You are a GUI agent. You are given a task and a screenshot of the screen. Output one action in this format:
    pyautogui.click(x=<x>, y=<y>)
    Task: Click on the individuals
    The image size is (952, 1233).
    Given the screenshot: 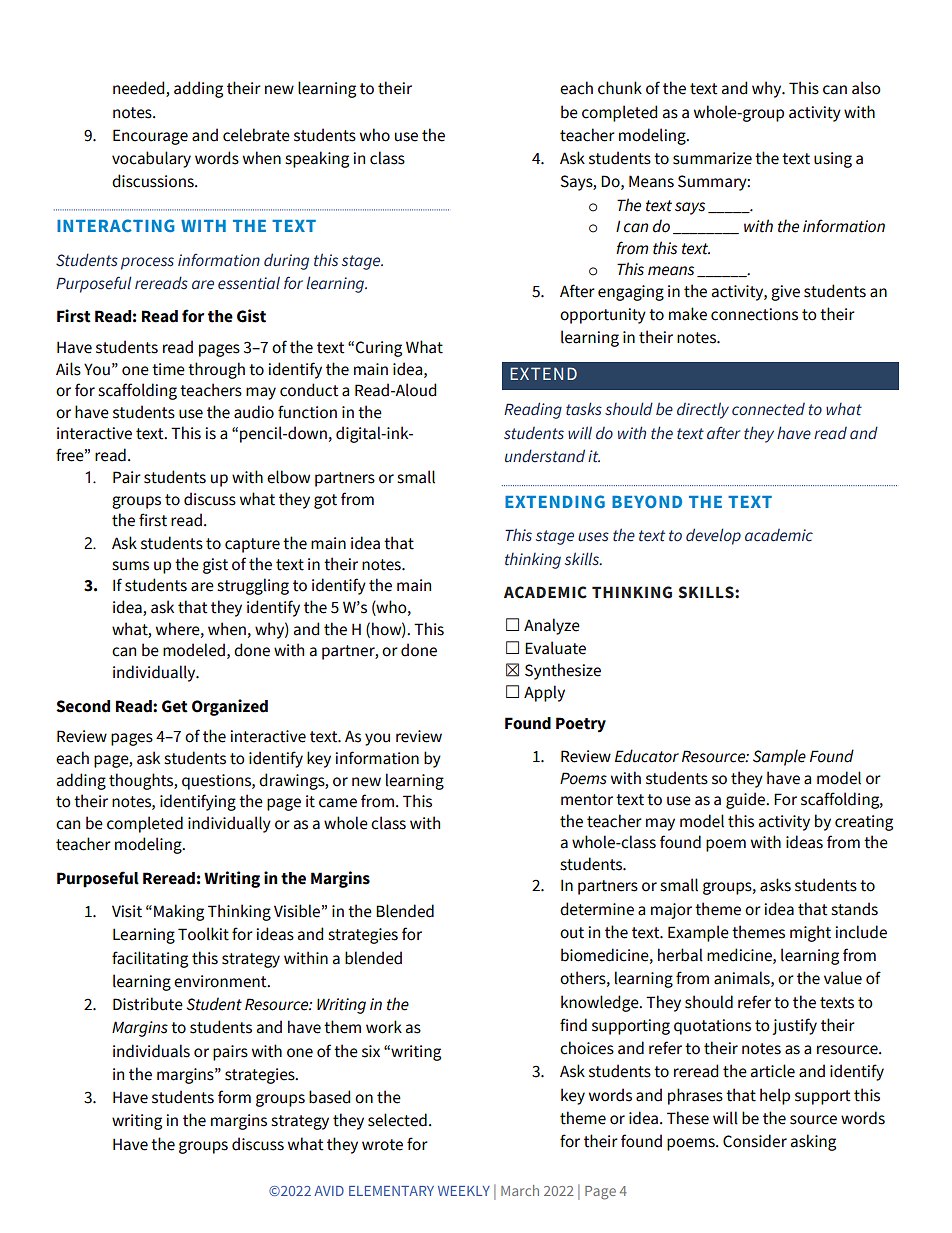 What is the action you would take?
    pyautogui.click(x=151, y=1051)
